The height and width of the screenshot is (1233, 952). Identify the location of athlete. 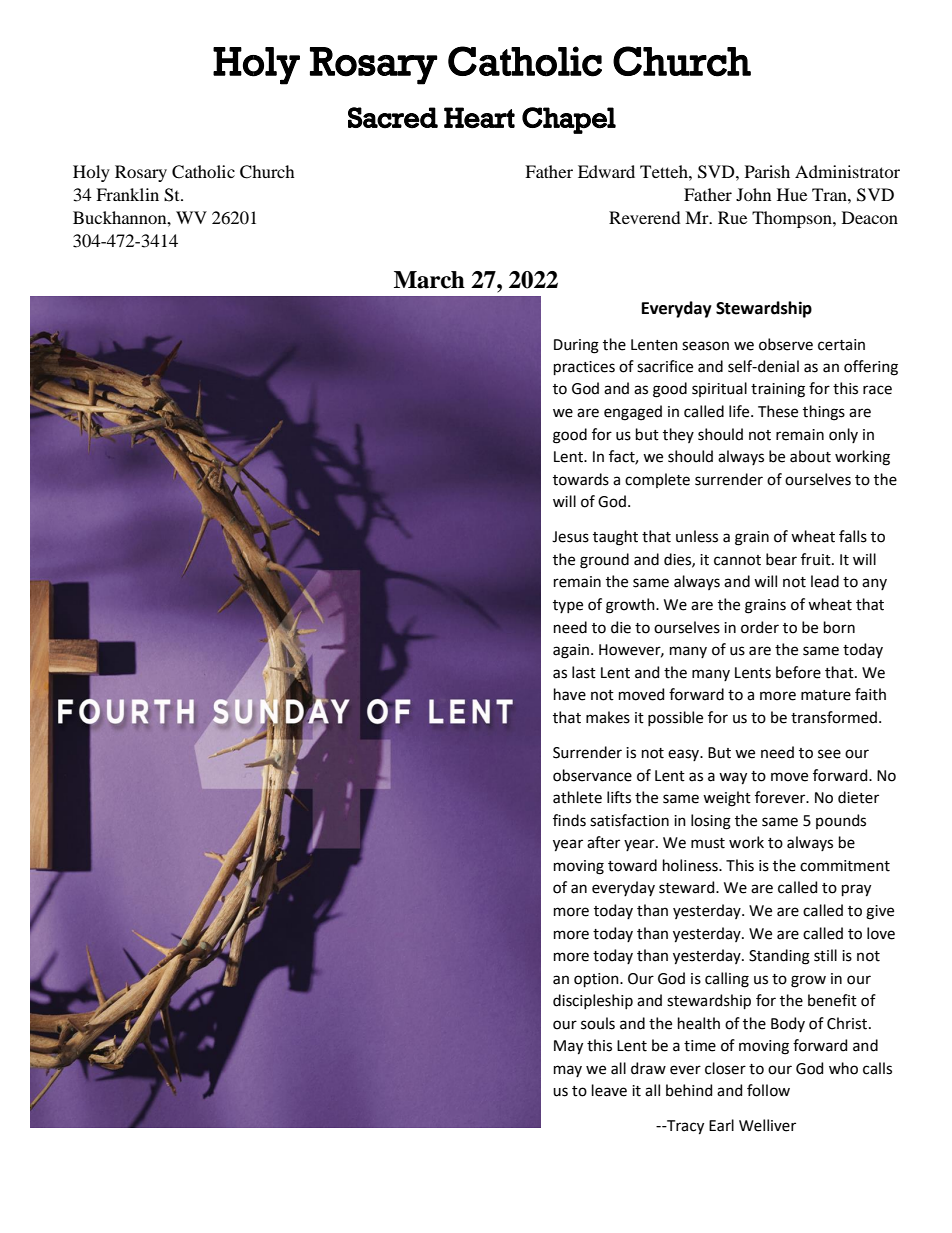
(577, 797).
